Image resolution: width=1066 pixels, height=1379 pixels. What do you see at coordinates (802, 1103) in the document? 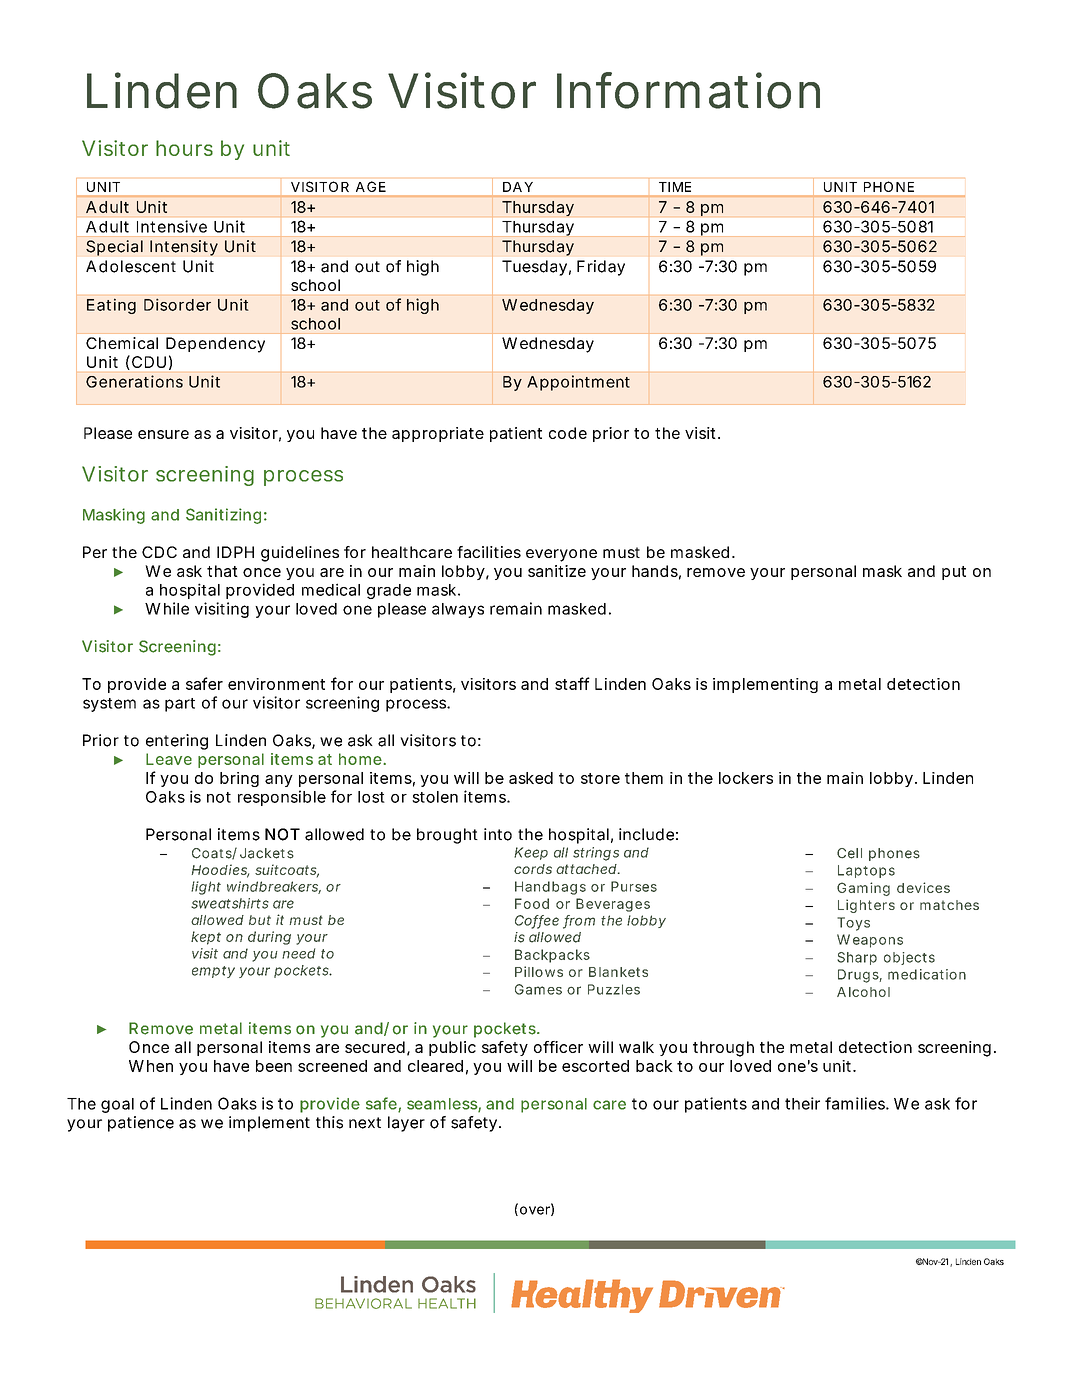
I see `their` at bounding box center [802, 1103].
